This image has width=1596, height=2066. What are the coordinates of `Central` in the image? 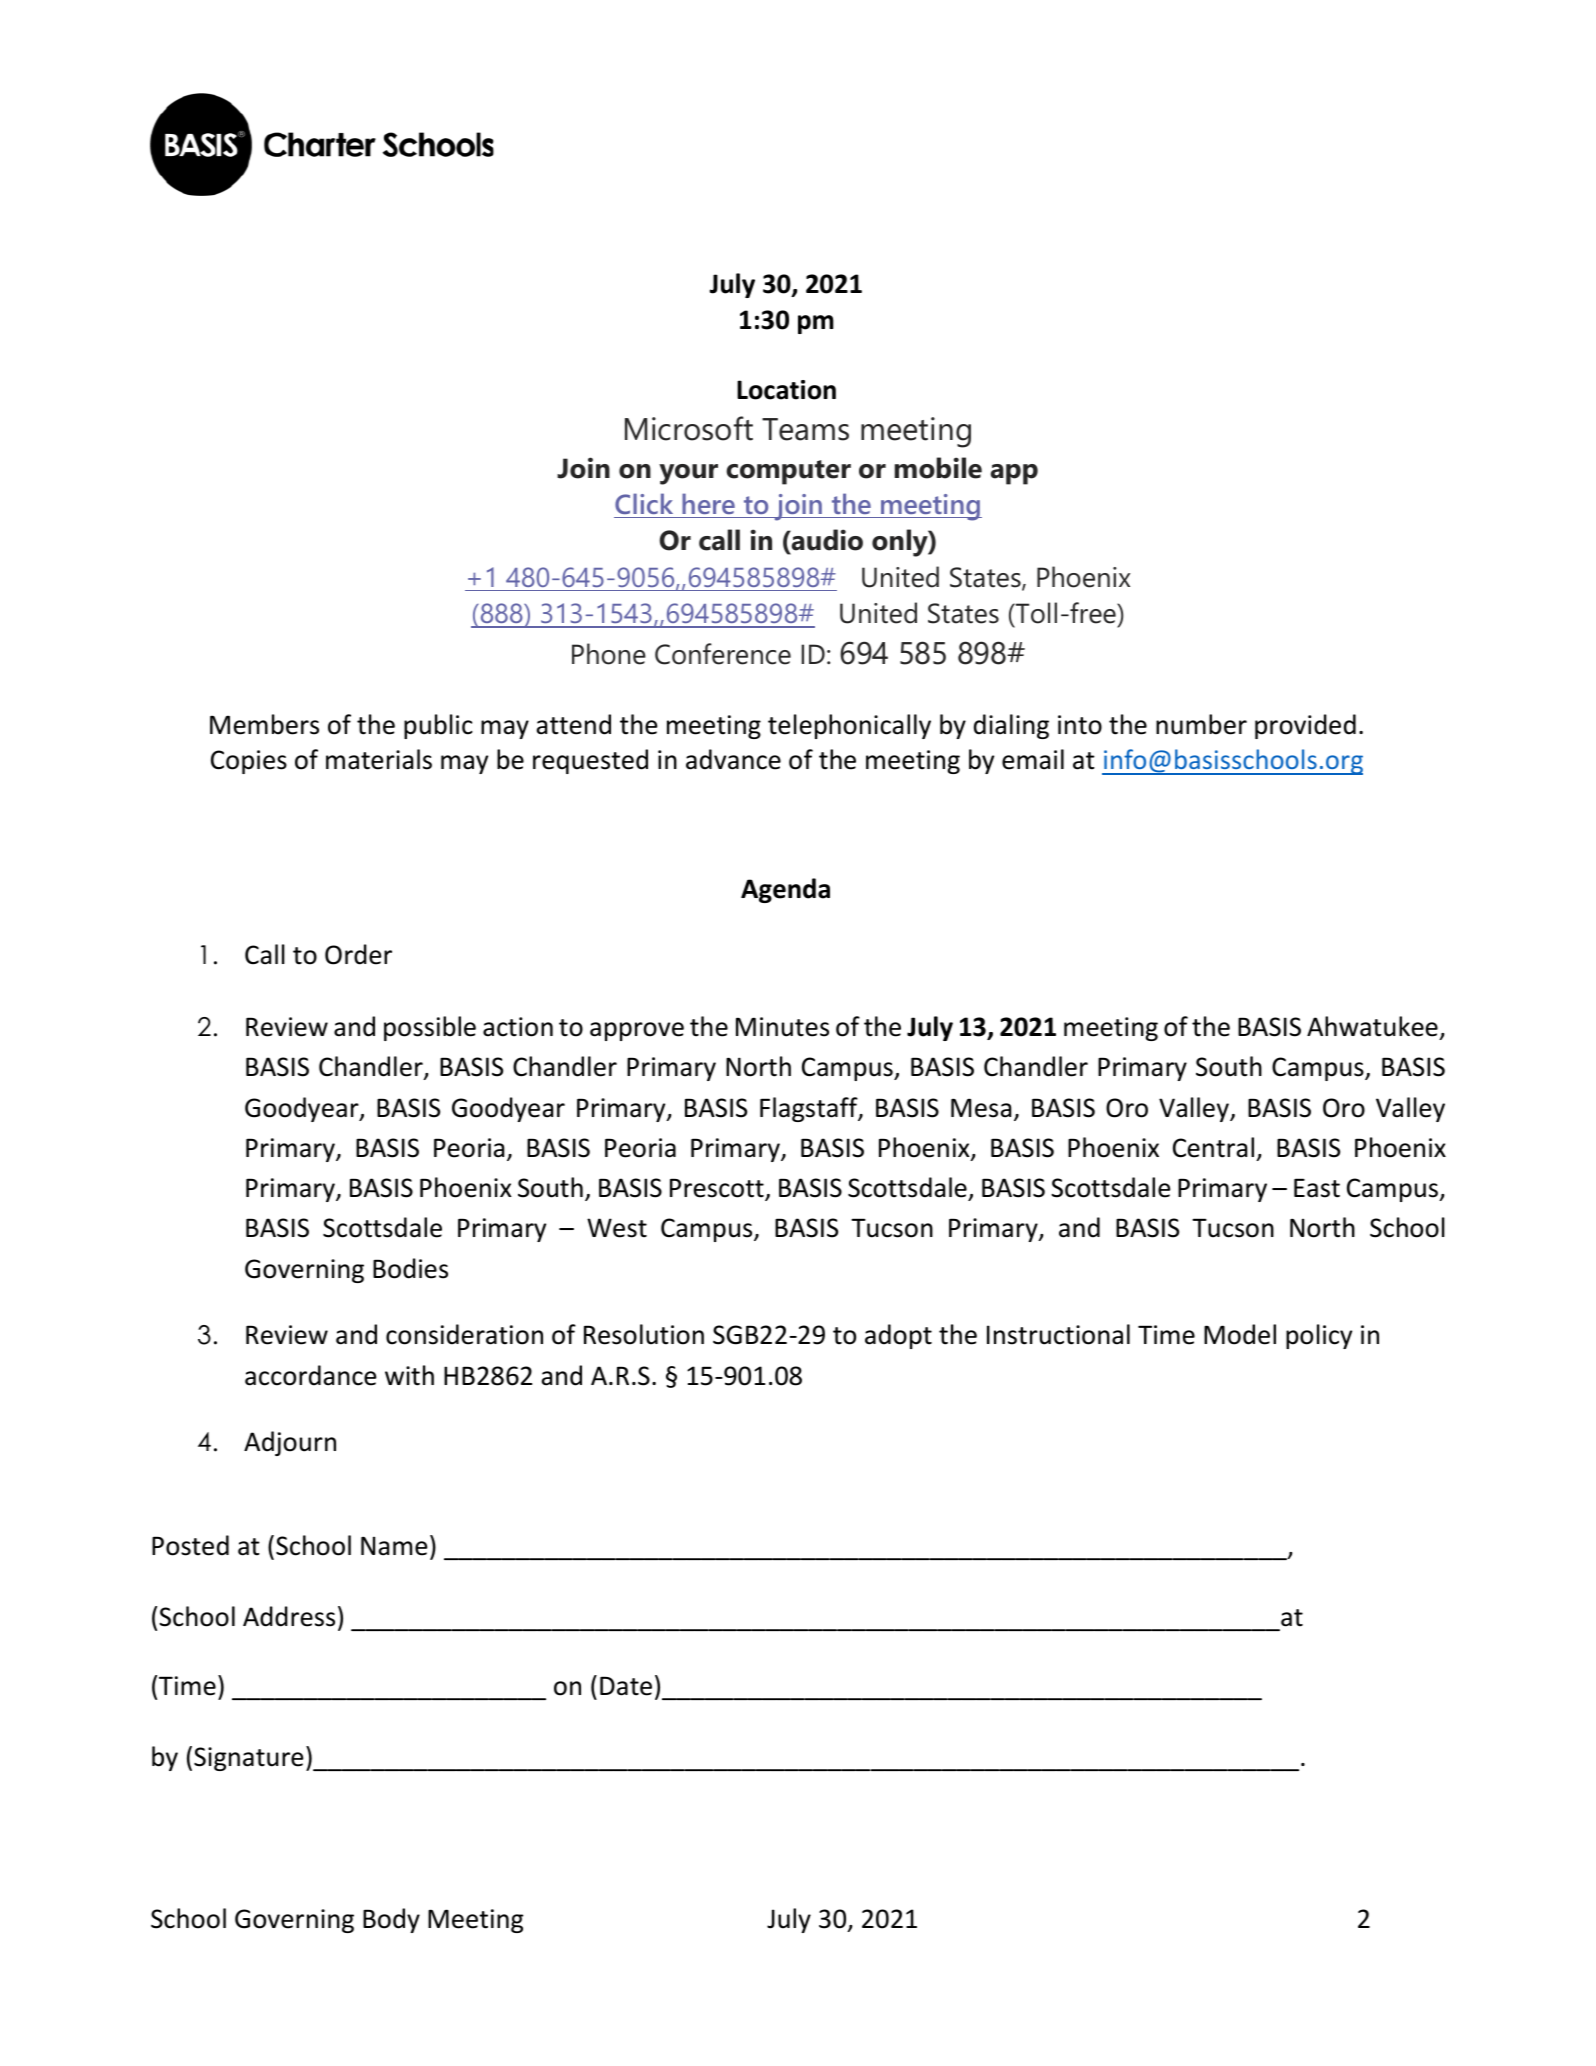 It's located at (1213, 1147).
